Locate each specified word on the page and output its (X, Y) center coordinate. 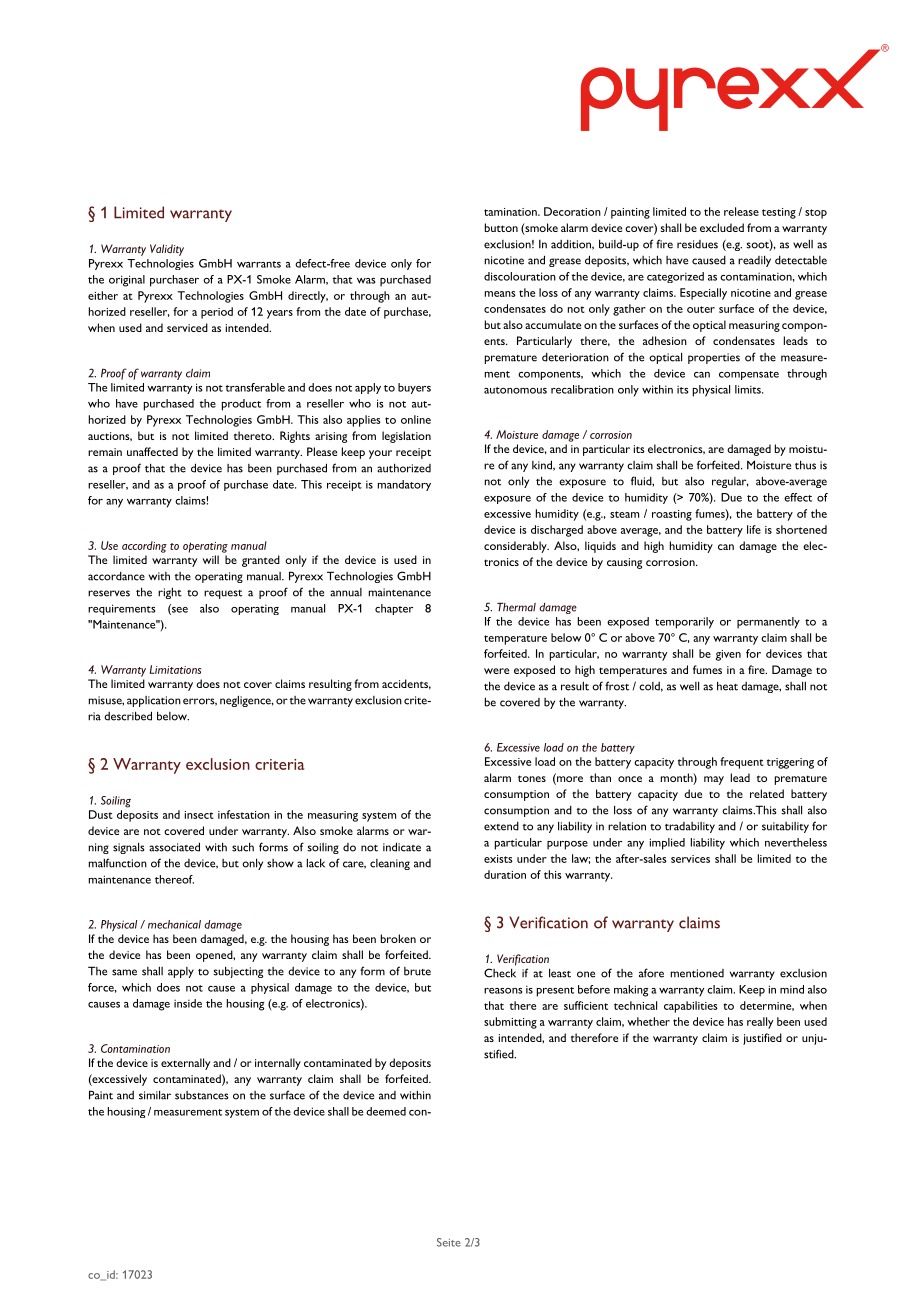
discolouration (520, 276)
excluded (722, 227)
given (728, 655)
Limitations (175, 669)
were (496, 671)
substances (202, 1095)
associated (174, 847)
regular (730, 482)
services (690, 859)
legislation (406, 437)
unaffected (152, 451)
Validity (167, 250)
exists (498, 859)
